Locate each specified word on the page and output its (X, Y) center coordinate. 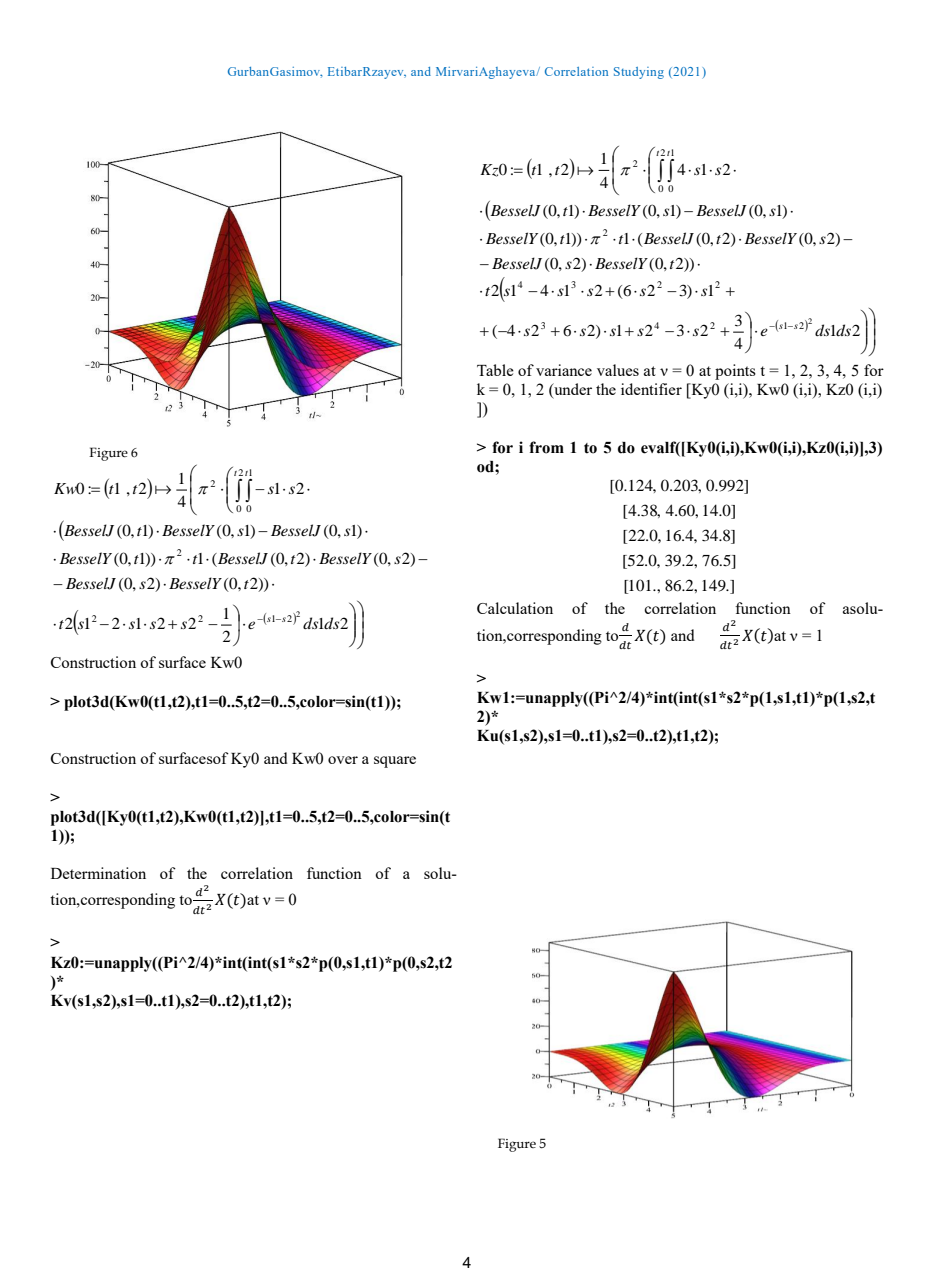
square (395, 762)
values (618, 370)
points (735, 372)
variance (564, 370)
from (546, 447)
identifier (651, 389)
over (343, 760)
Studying (639, 73)
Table (495, 370)
